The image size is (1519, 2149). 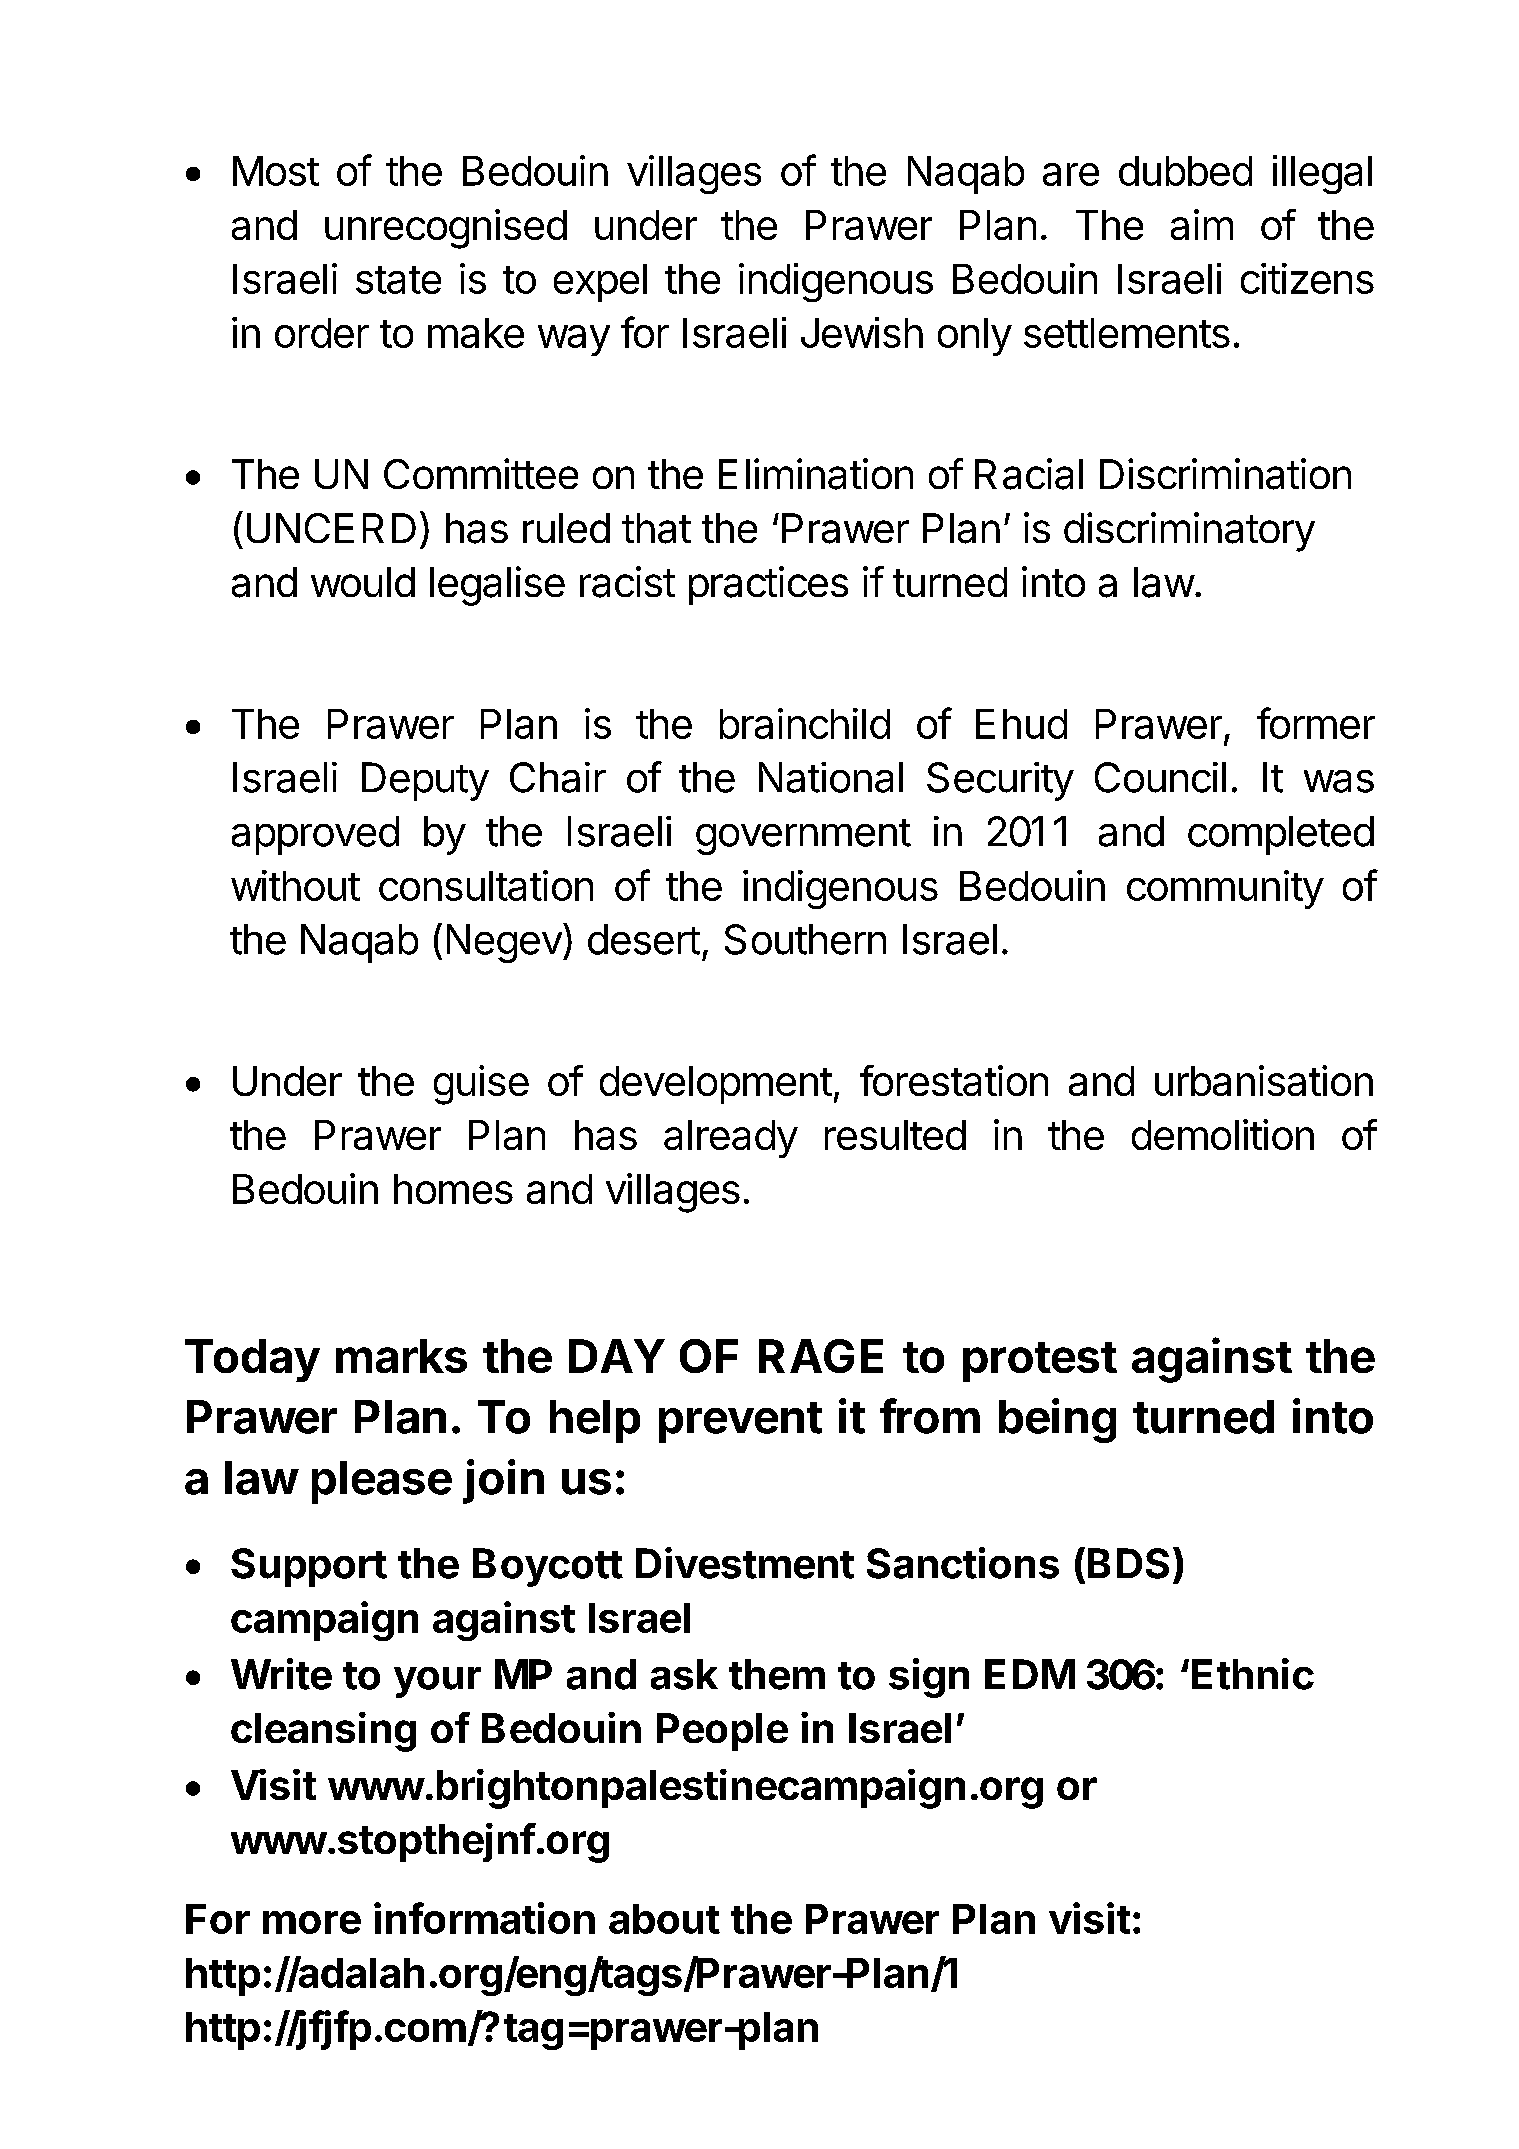 I want to click on protest, so click(x=1040, y=1362).
